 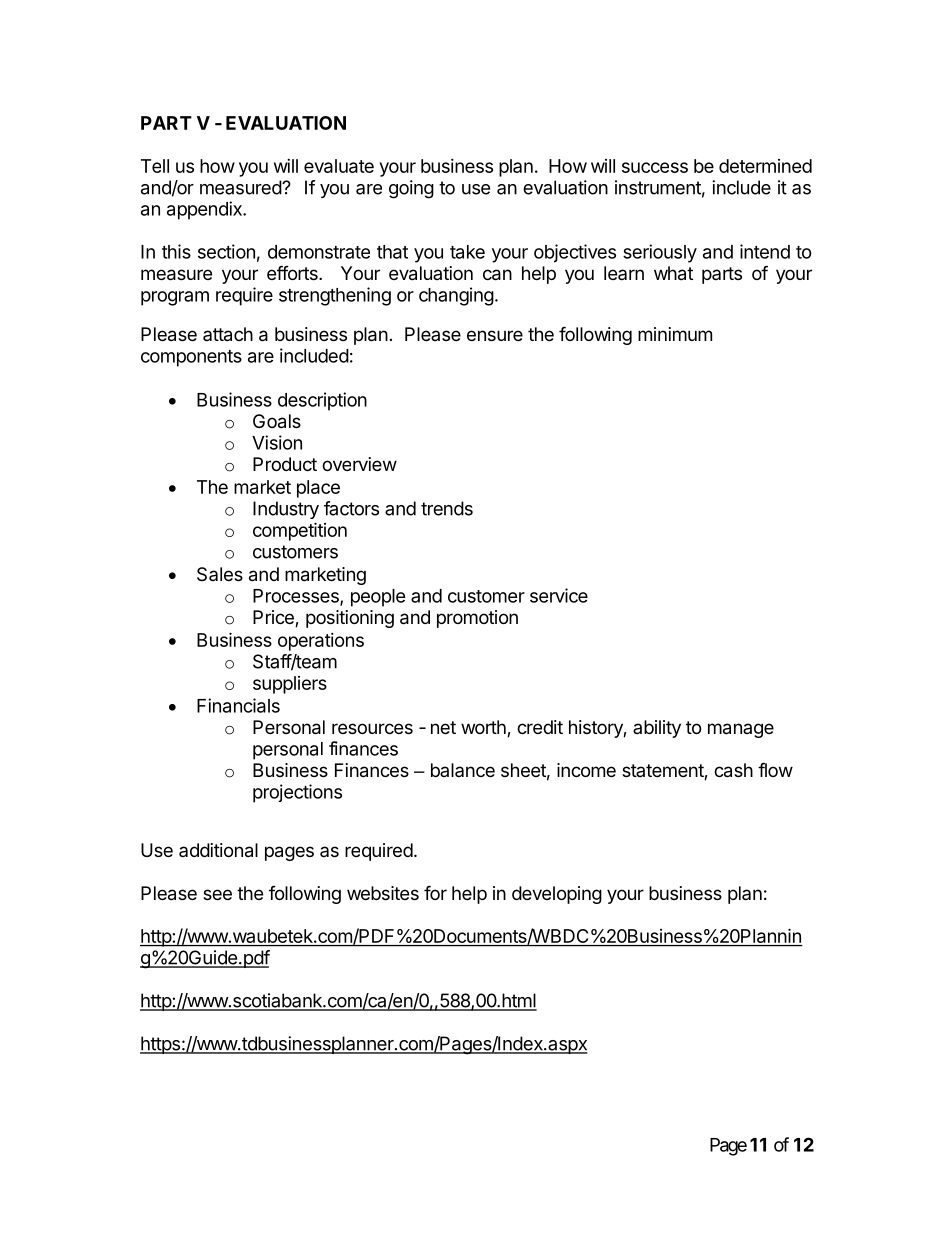 What do you see at coordinates (657, 729) in the screenshot?
I see `ability` at bounding box center [657, 729].
